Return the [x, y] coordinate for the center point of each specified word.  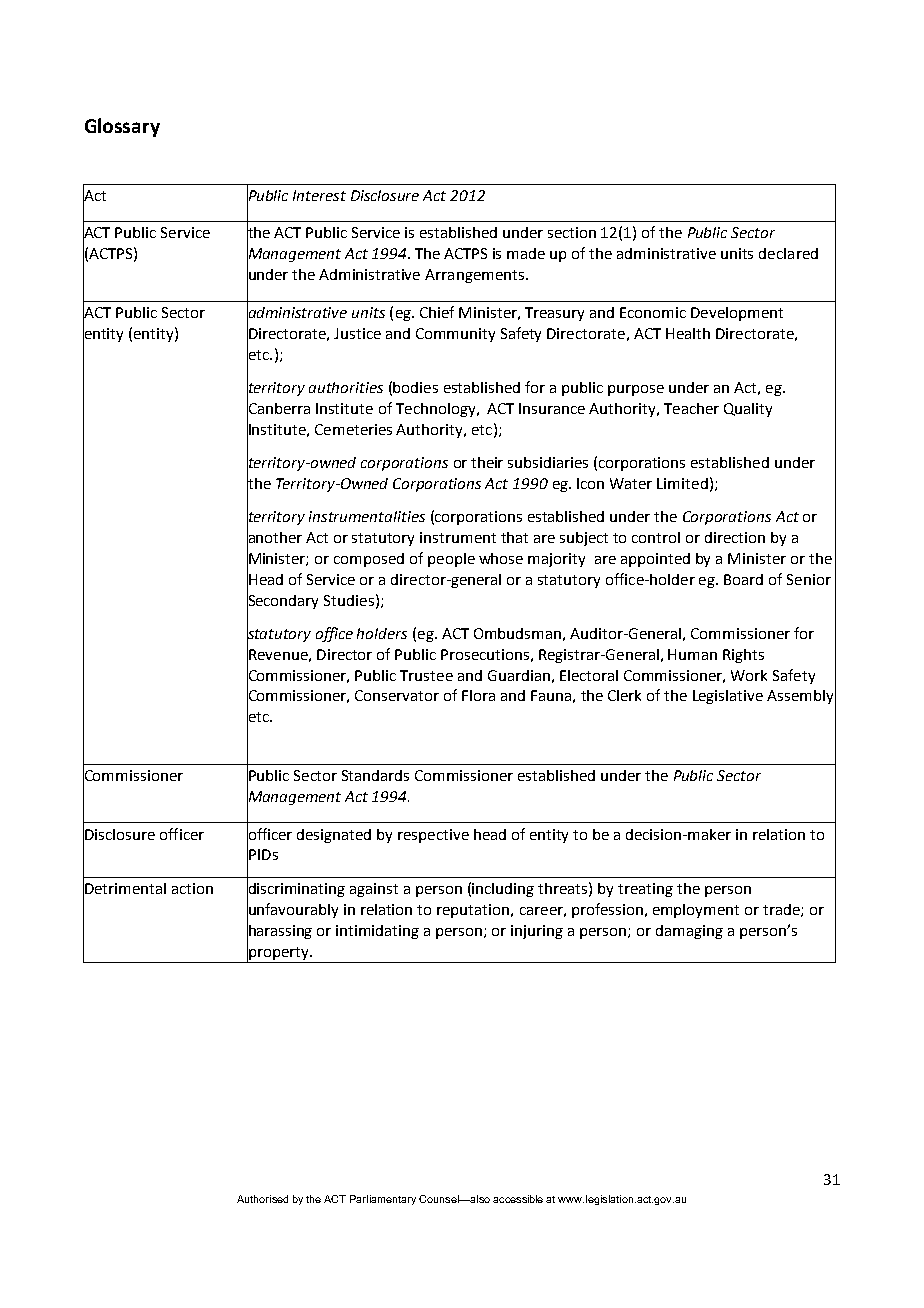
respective [433, 836]
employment [696, 911]
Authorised [262, 1199]
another [274, 537]
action [192, 888]
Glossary [122, 127]
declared [788, 253]
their [487, 462]
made [526, 253]
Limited [682, 483]
